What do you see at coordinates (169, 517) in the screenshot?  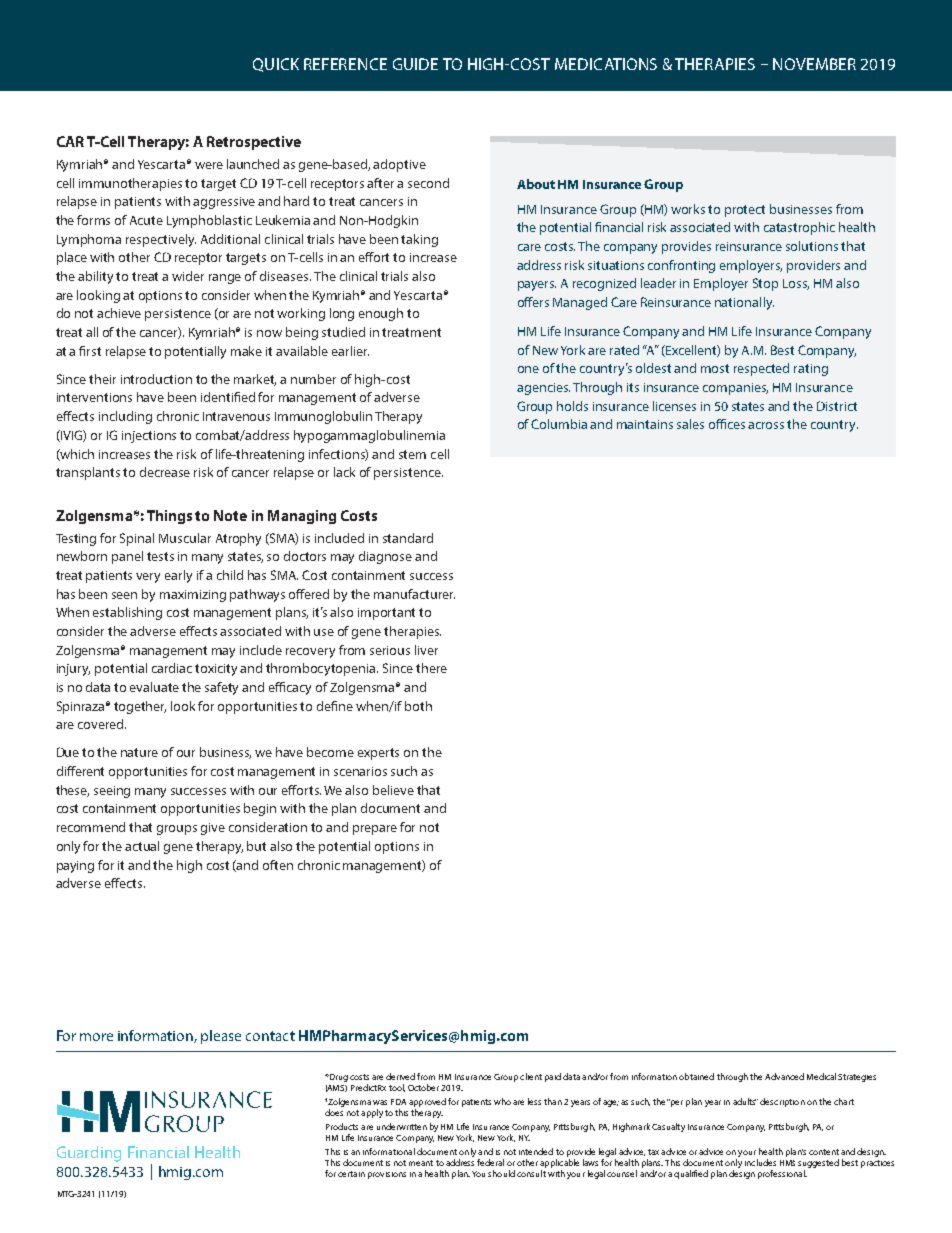 I see `Things` at bounding box center [169, 517].
